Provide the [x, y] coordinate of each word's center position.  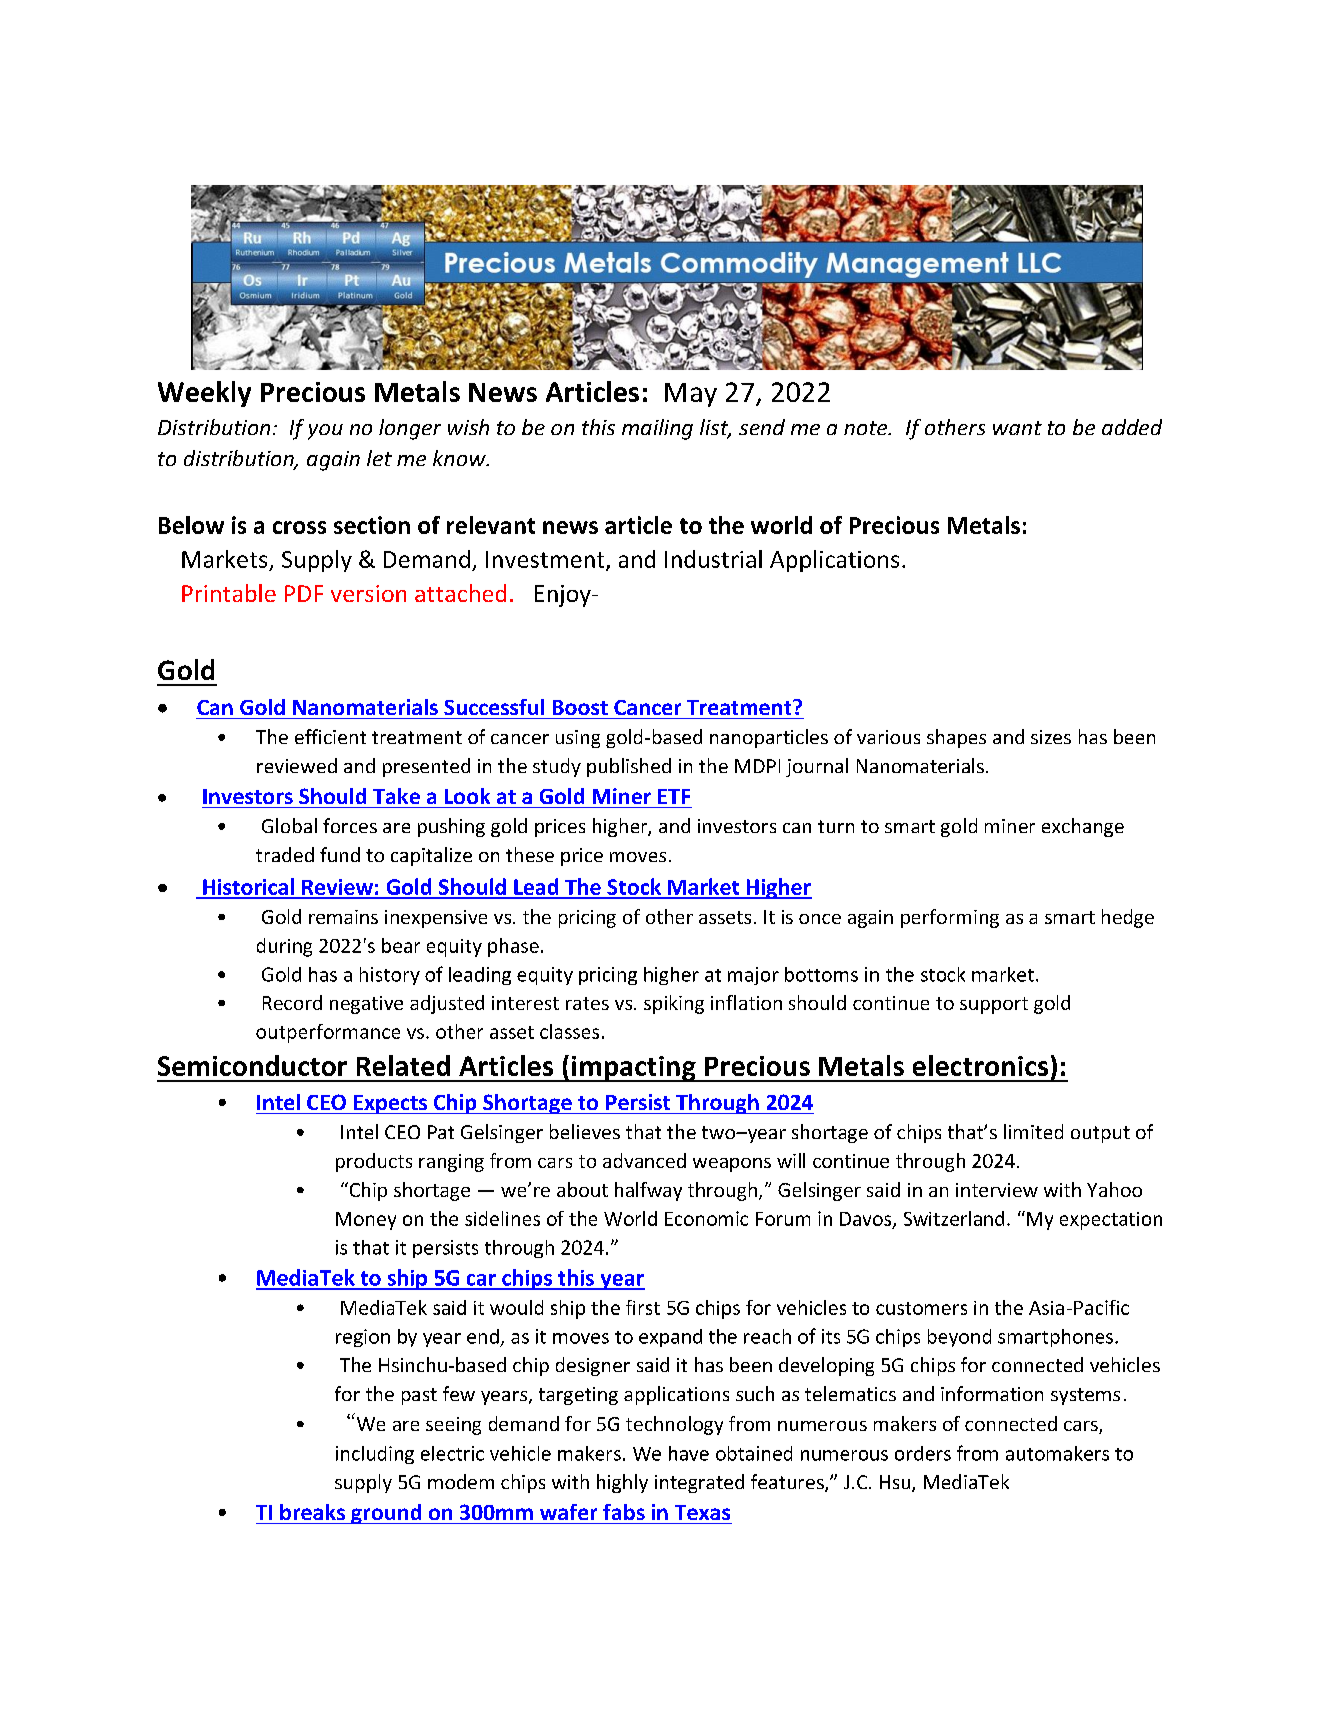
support [994, 1005]
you [325, 432]
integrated [699, 1483]
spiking [674, 1004]
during [284, 947]
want [1017, 428]
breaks [312, 1512]
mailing [657, 429]
